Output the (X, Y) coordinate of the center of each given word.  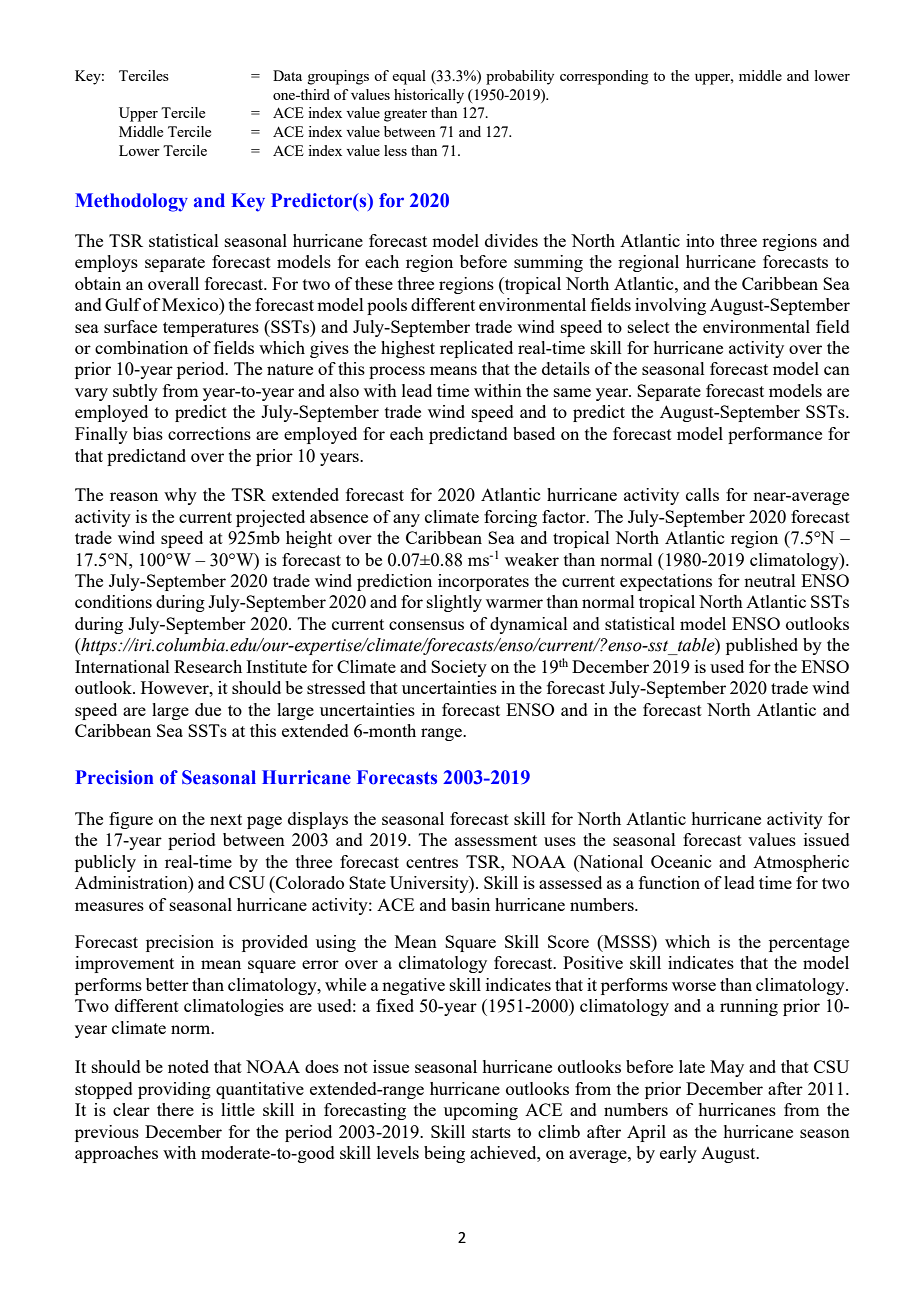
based (534, 433)
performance (775, 435)
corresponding (604, 77)
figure (131, 820)
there (175, 1109)
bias (148, 433)
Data (287, 75)
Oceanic (681, 861)
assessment (496, 840)
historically (429, 96)
